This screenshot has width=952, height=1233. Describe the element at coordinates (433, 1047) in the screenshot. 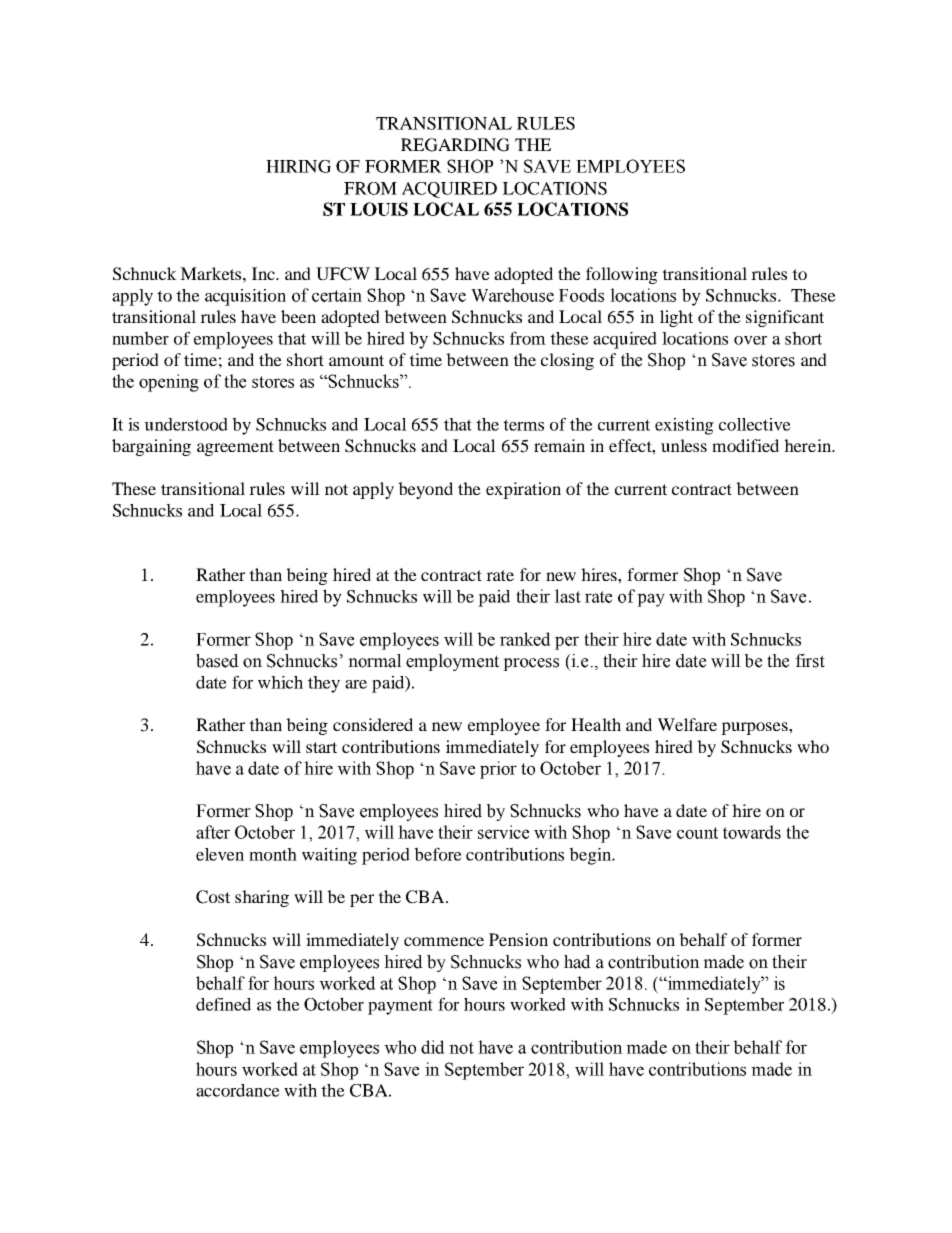

I see `did` at that location.
